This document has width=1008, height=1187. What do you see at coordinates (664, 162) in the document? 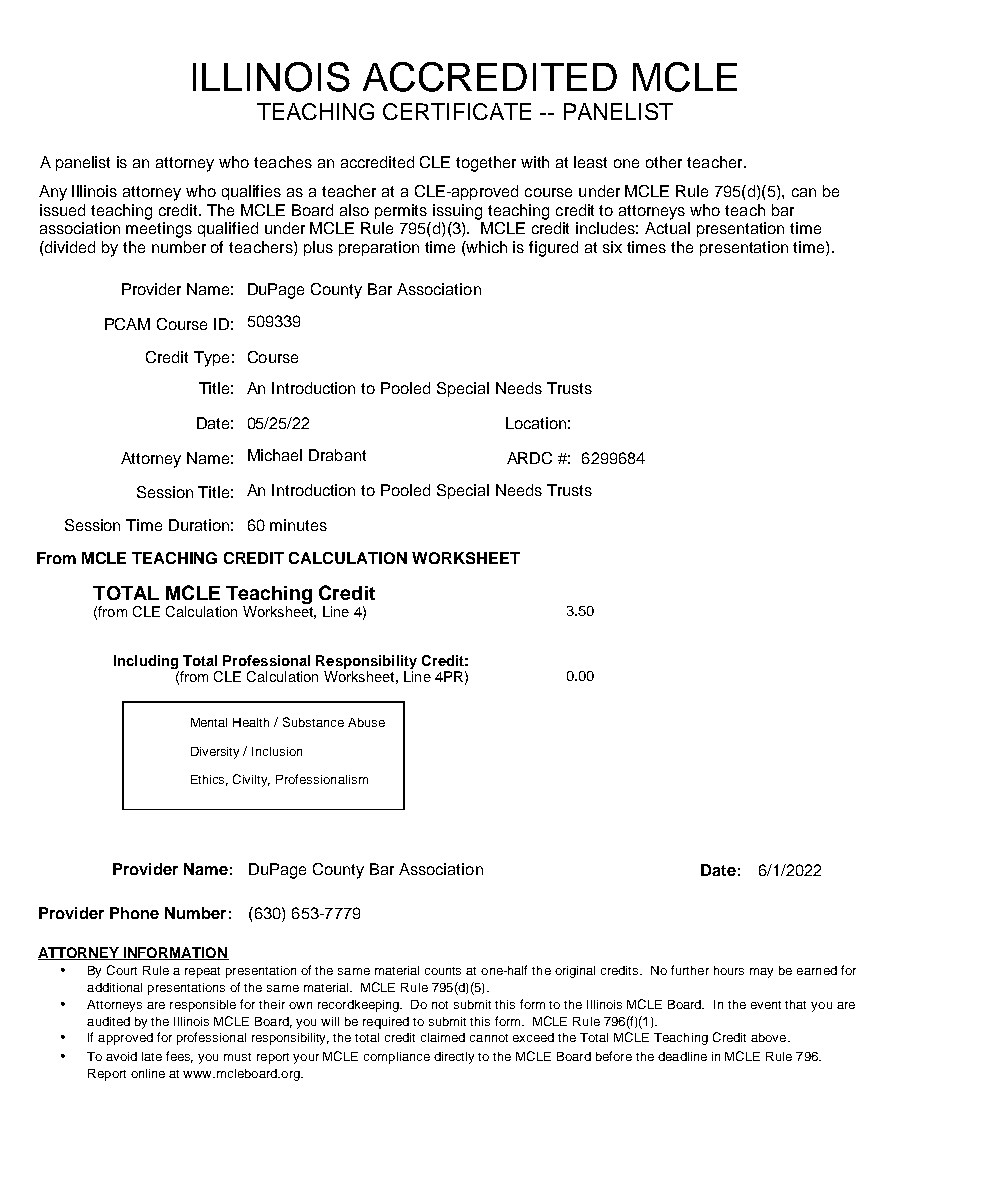
I see `other` at bounding box center [664, 162].
